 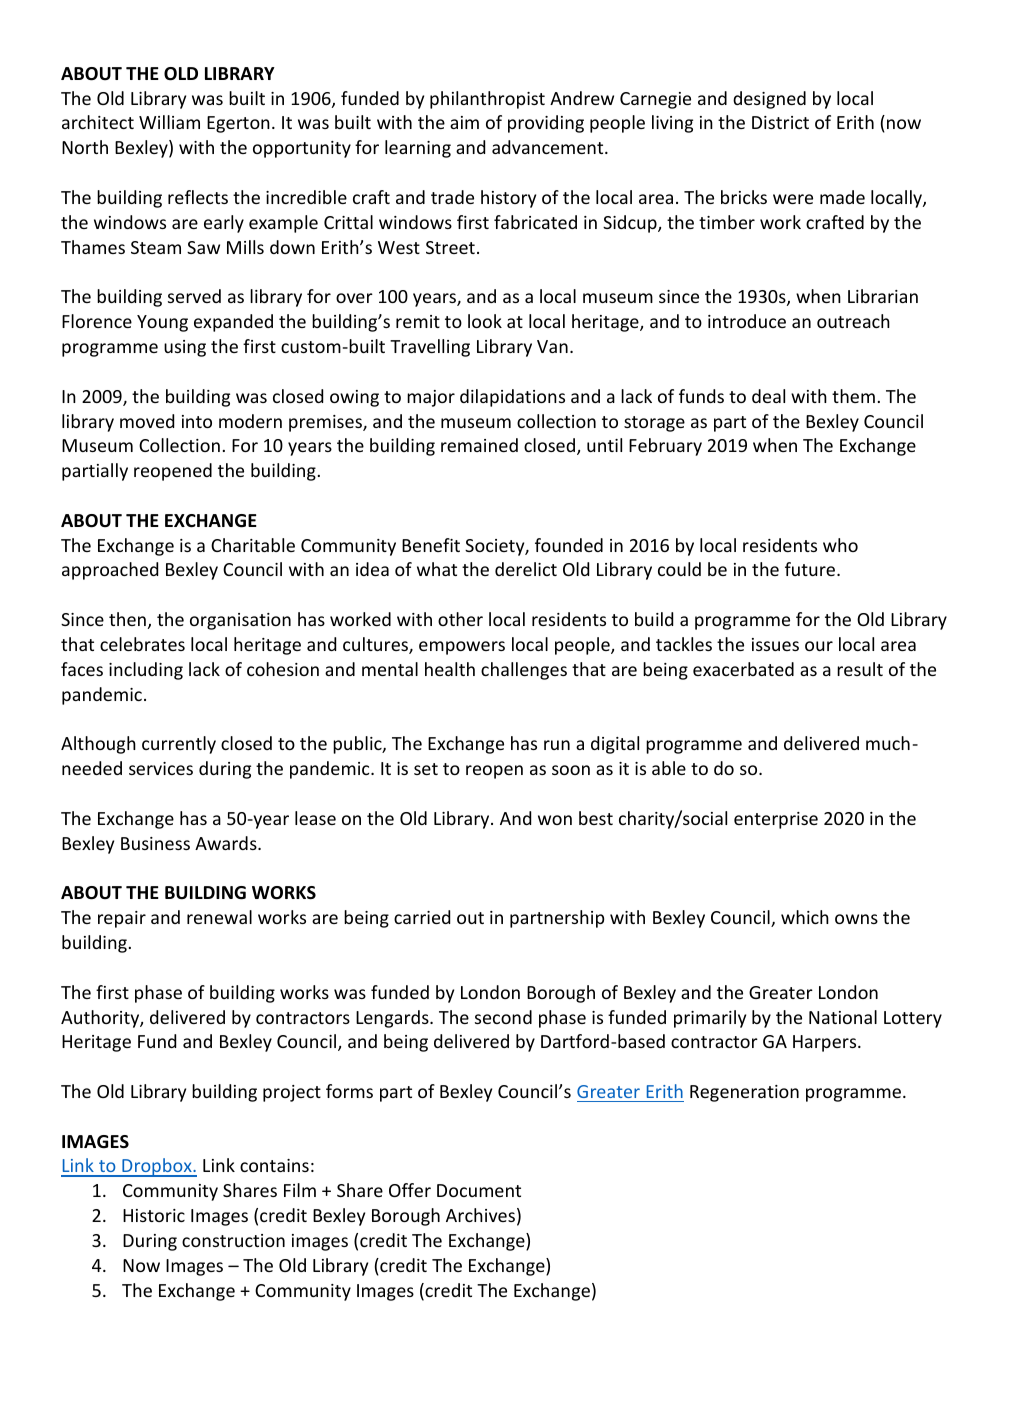 What do you see at coordinates (464, 122) in the image?
I see `aim` at bounding box center [464, 122].
